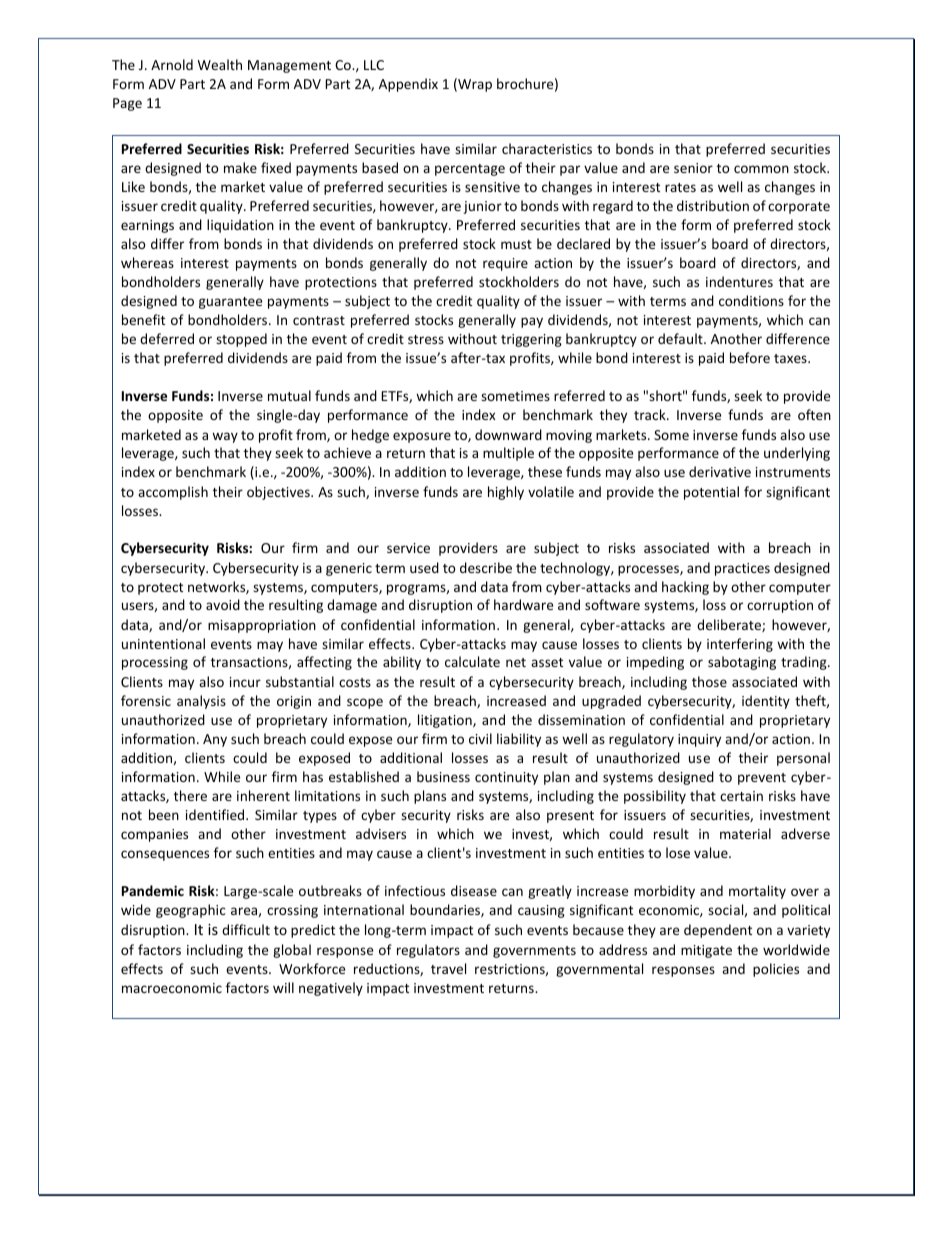 This document has height=1233, width=952. What do you see at coordinates (230, 303) in the document?
I see `guarantee` at bounding box center [230, 303].
